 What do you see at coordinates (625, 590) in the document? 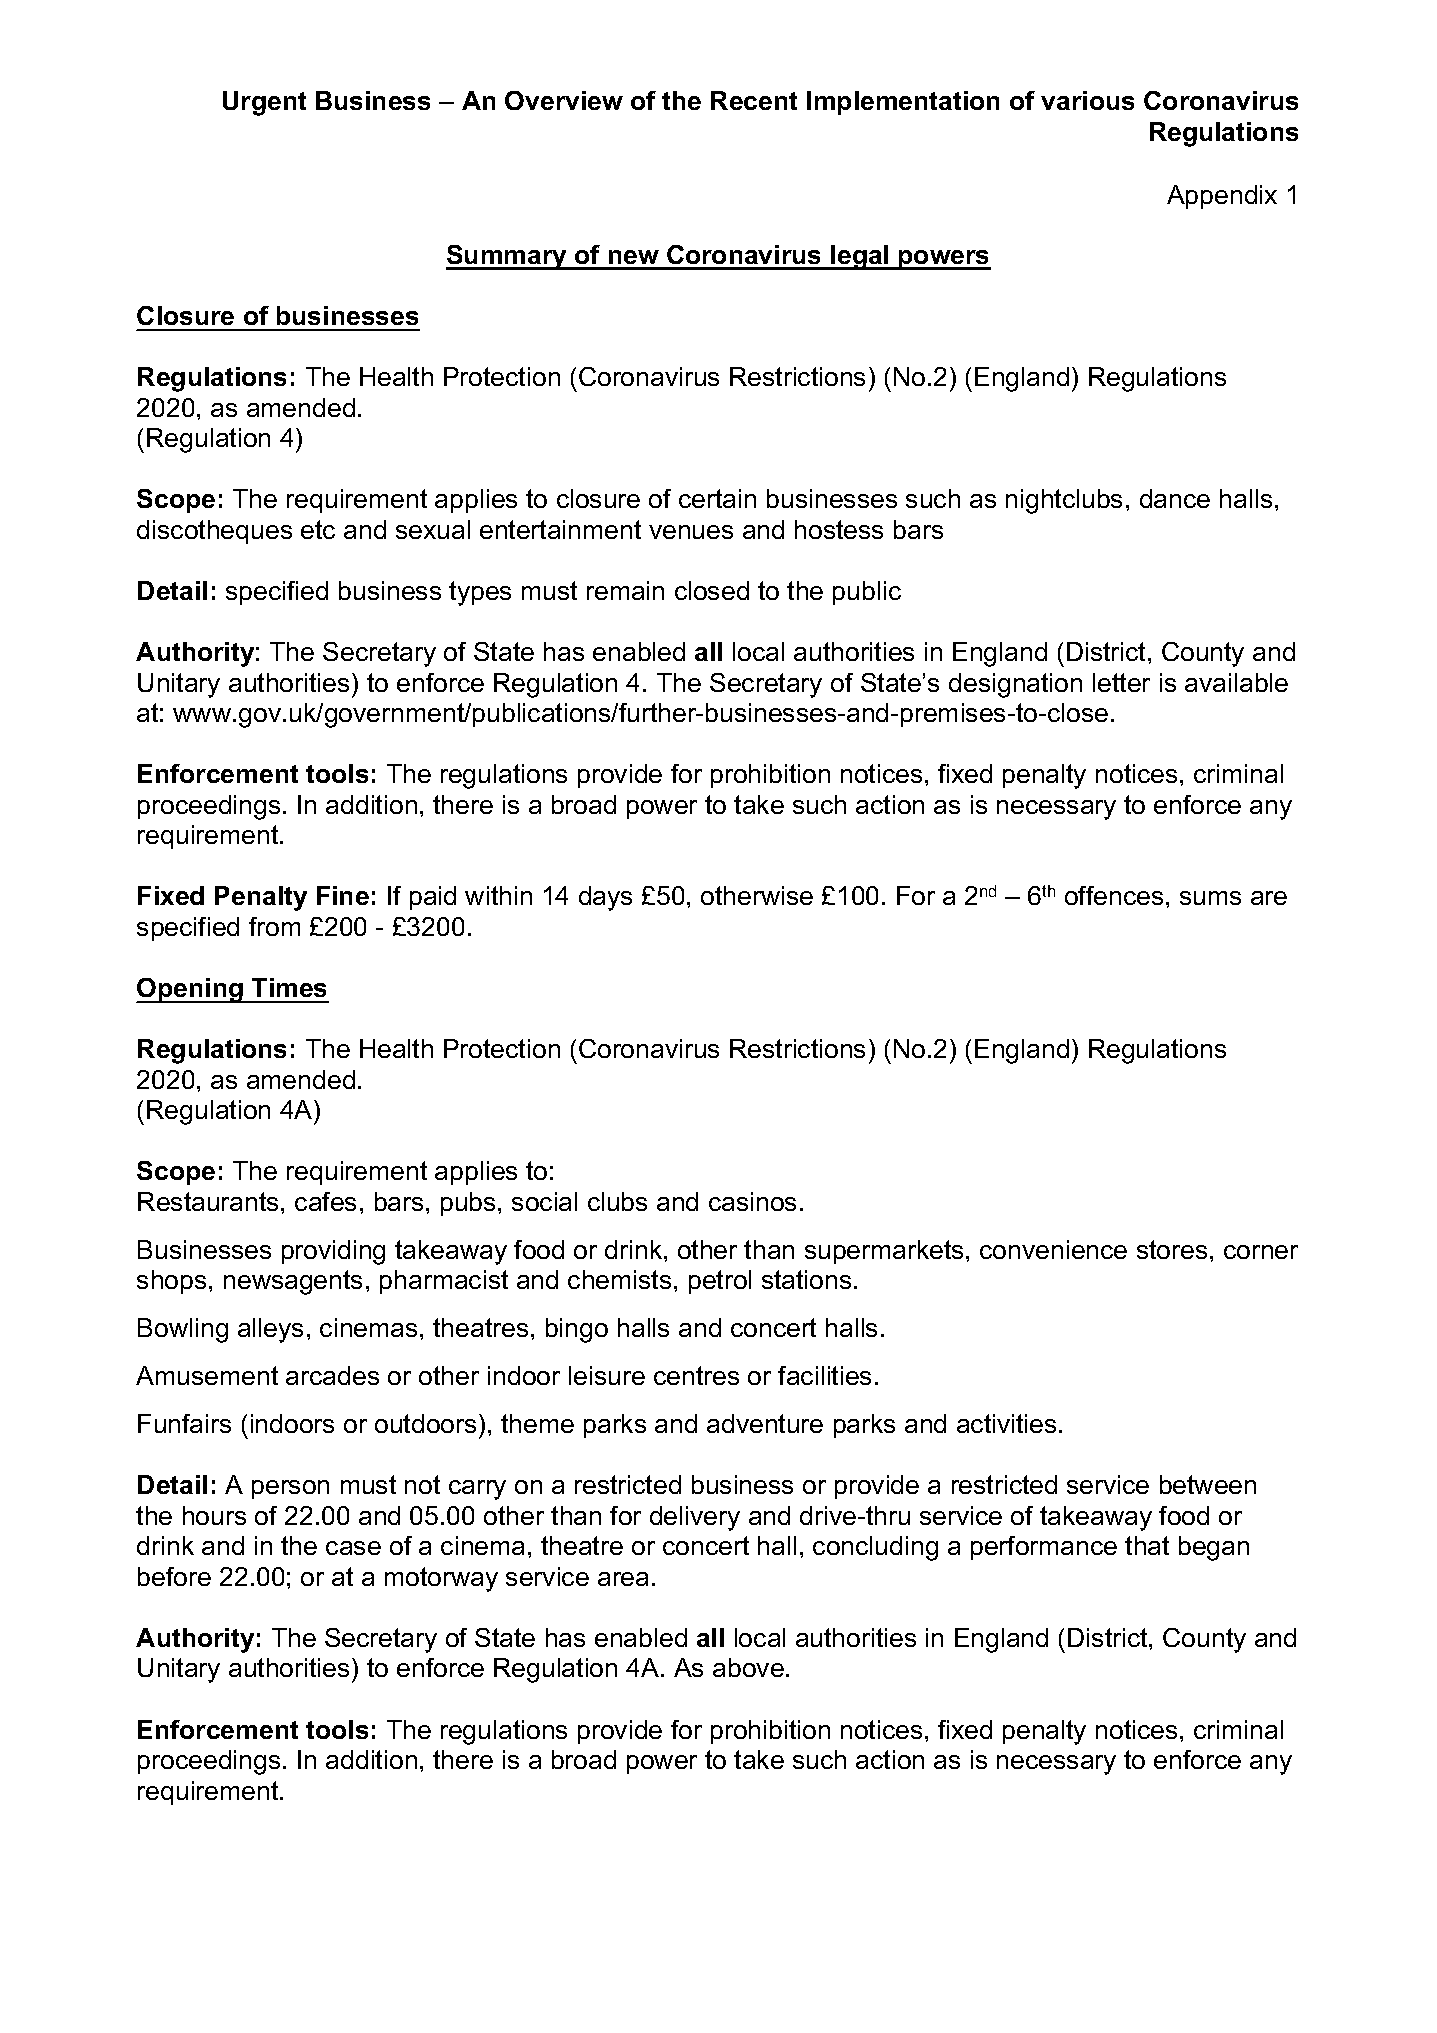
I see `remain` at bounding box center [625, 590].
